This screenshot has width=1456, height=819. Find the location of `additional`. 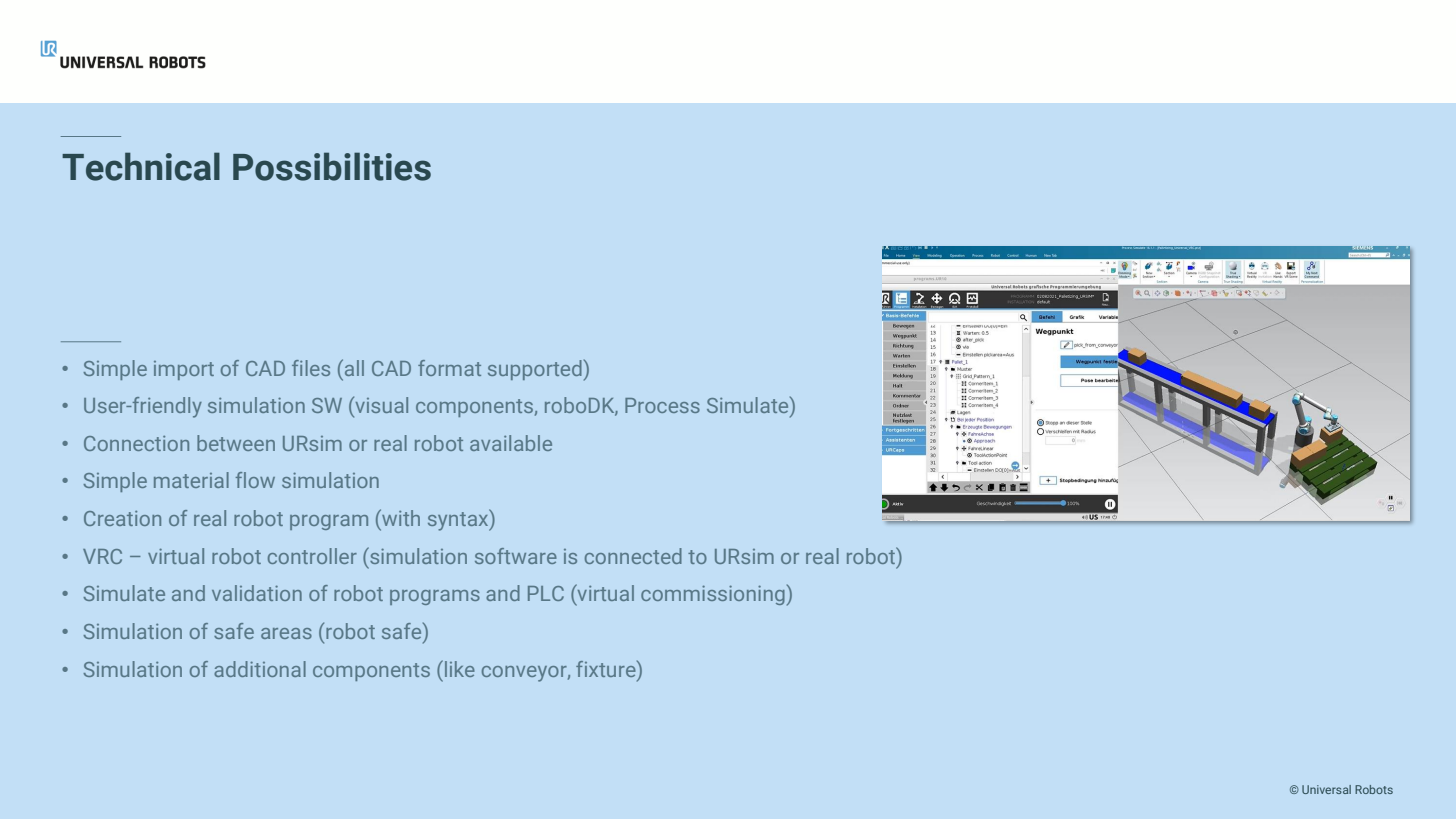

additional is located at coordinates (260, 669).
